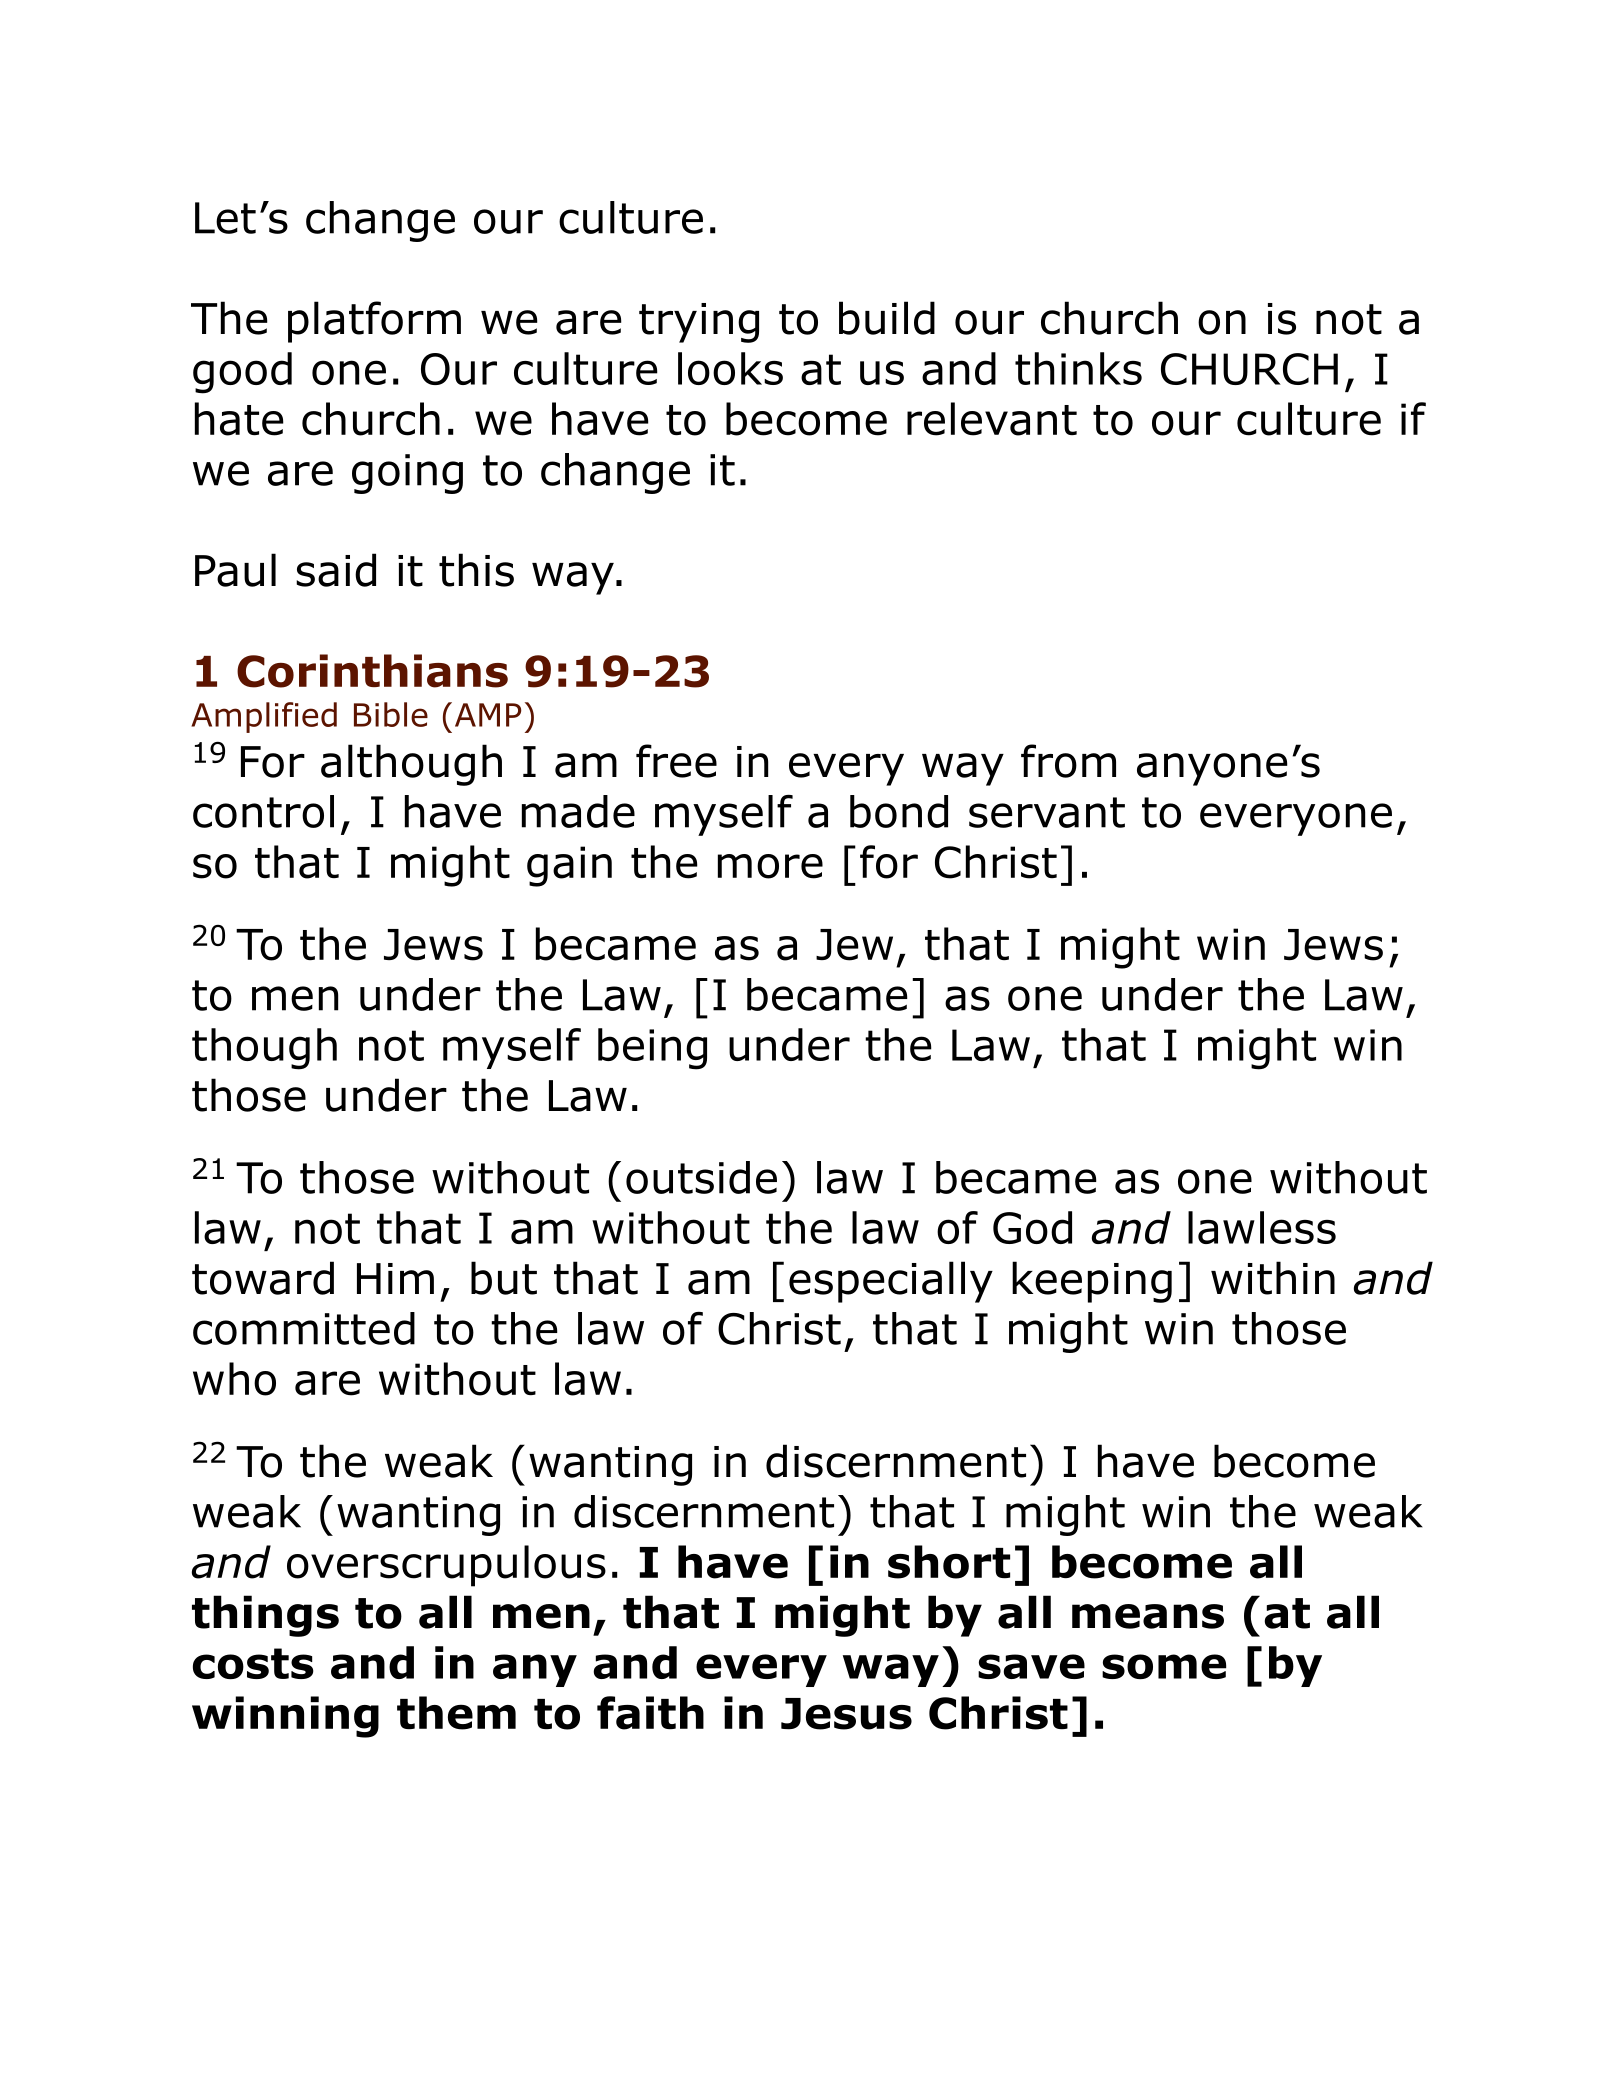 This page has height=2100, width=1623. Describe the element at coordinates (770, 866) in the page. I see `more` at that location.
